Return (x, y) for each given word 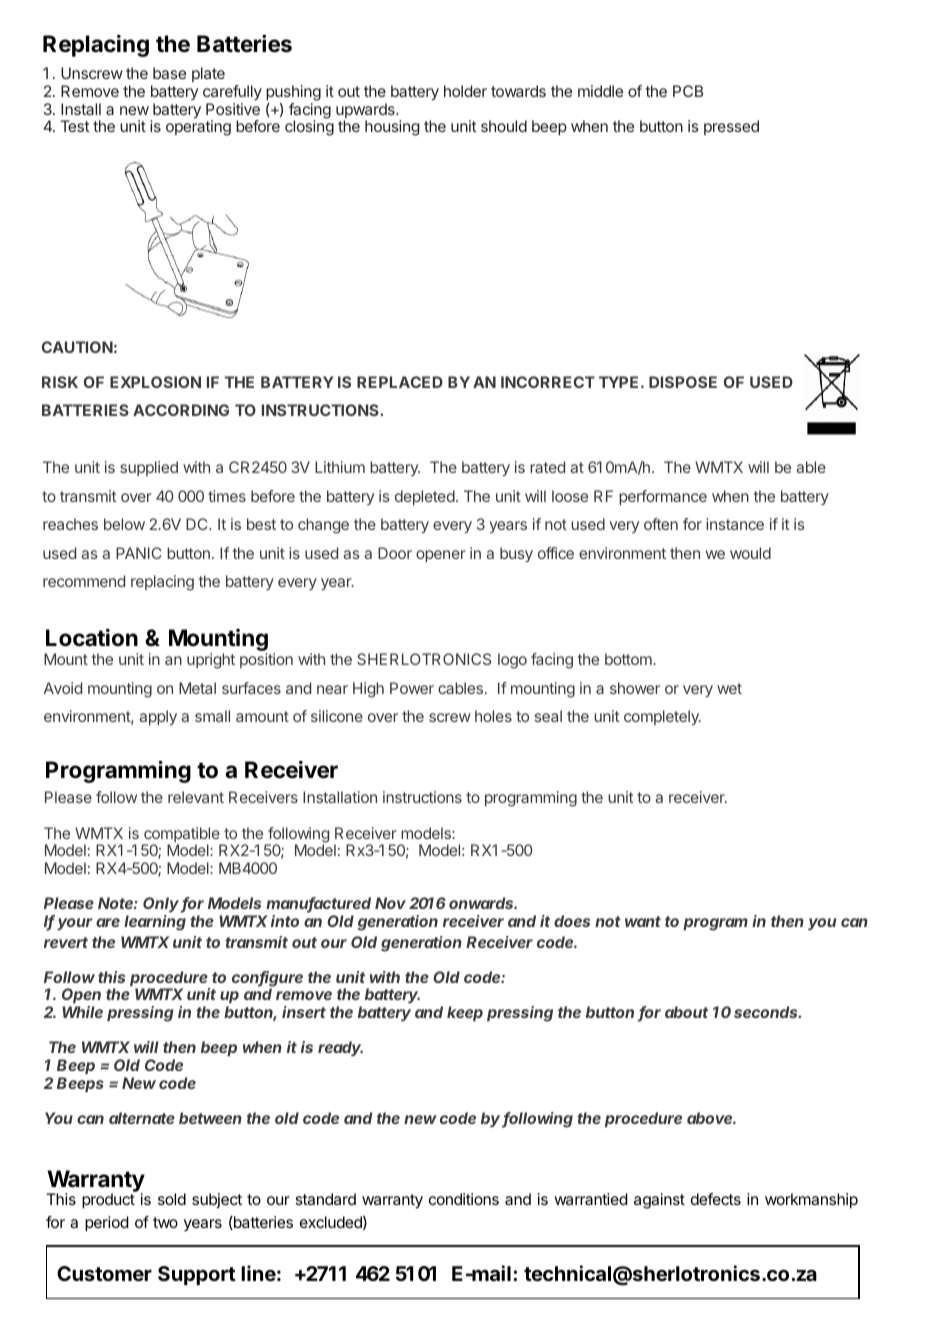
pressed (731, 127)
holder (465, 91)
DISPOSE (683, 382)
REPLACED (400, 382)
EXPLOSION (155, 382)
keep (465, 1013)
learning (155, 923)
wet (729, 688)
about (686, 1012)
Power (412, 688)
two (165, 1222)
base (169, 73)
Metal (197, 688)
